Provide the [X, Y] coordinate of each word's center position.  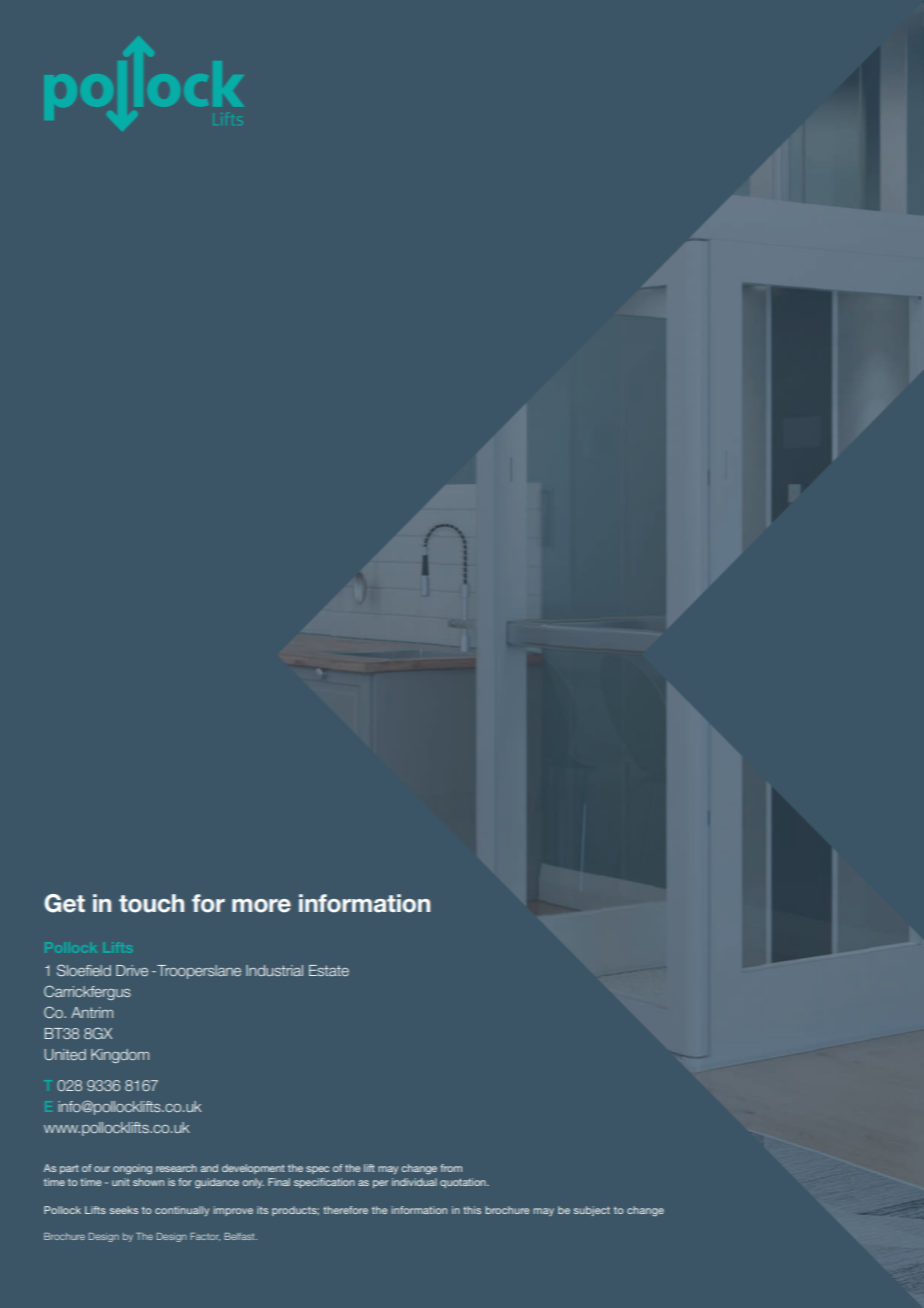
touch [151, 903]
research [176, 1168]
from [451, 1168]
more [261, 906]
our [102, 1169]
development [253, 1169]
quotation [464, 1183]
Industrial [274, 970]
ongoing [132, 1169]
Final [279, 1182]
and [209, 1168]
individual [414, 1182]
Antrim [92, 1012]
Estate [329, 970]
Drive [132, 970]
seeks [124, 1210]
